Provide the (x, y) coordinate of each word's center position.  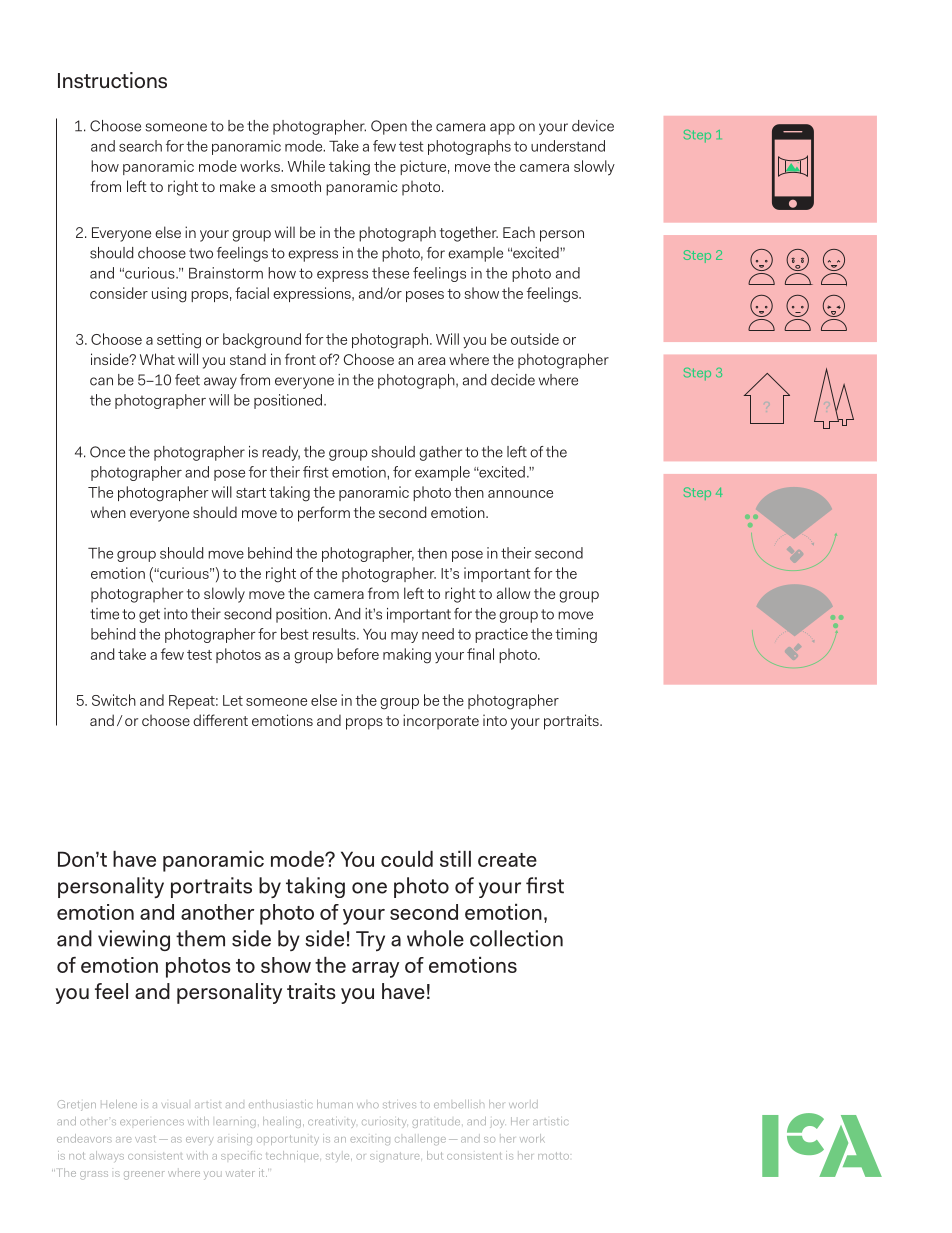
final (480, 654)
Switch (114, 700)
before (358, 654)
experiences (152, 1122)
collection (516, 938)
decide (513, 380)
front (300, 359)
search (140, 146)
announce (520, 494)
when (108, 512)
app (502, 129)
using (169, 295)
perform (324, 514)
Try (370, 941)
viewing (134, 940)
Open (389, 127)
